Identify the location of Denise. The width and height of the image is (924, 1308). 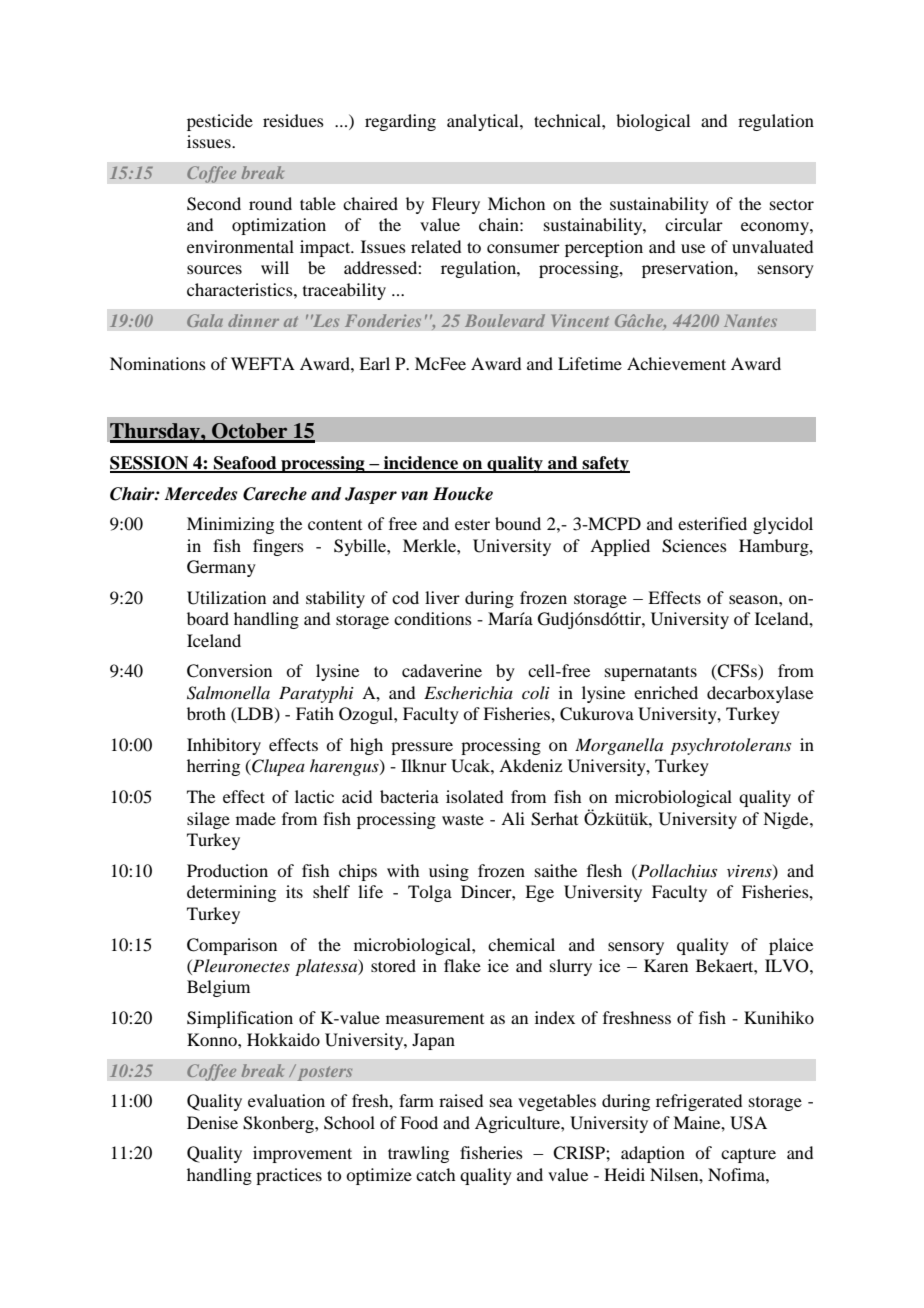
(212, 1122).
